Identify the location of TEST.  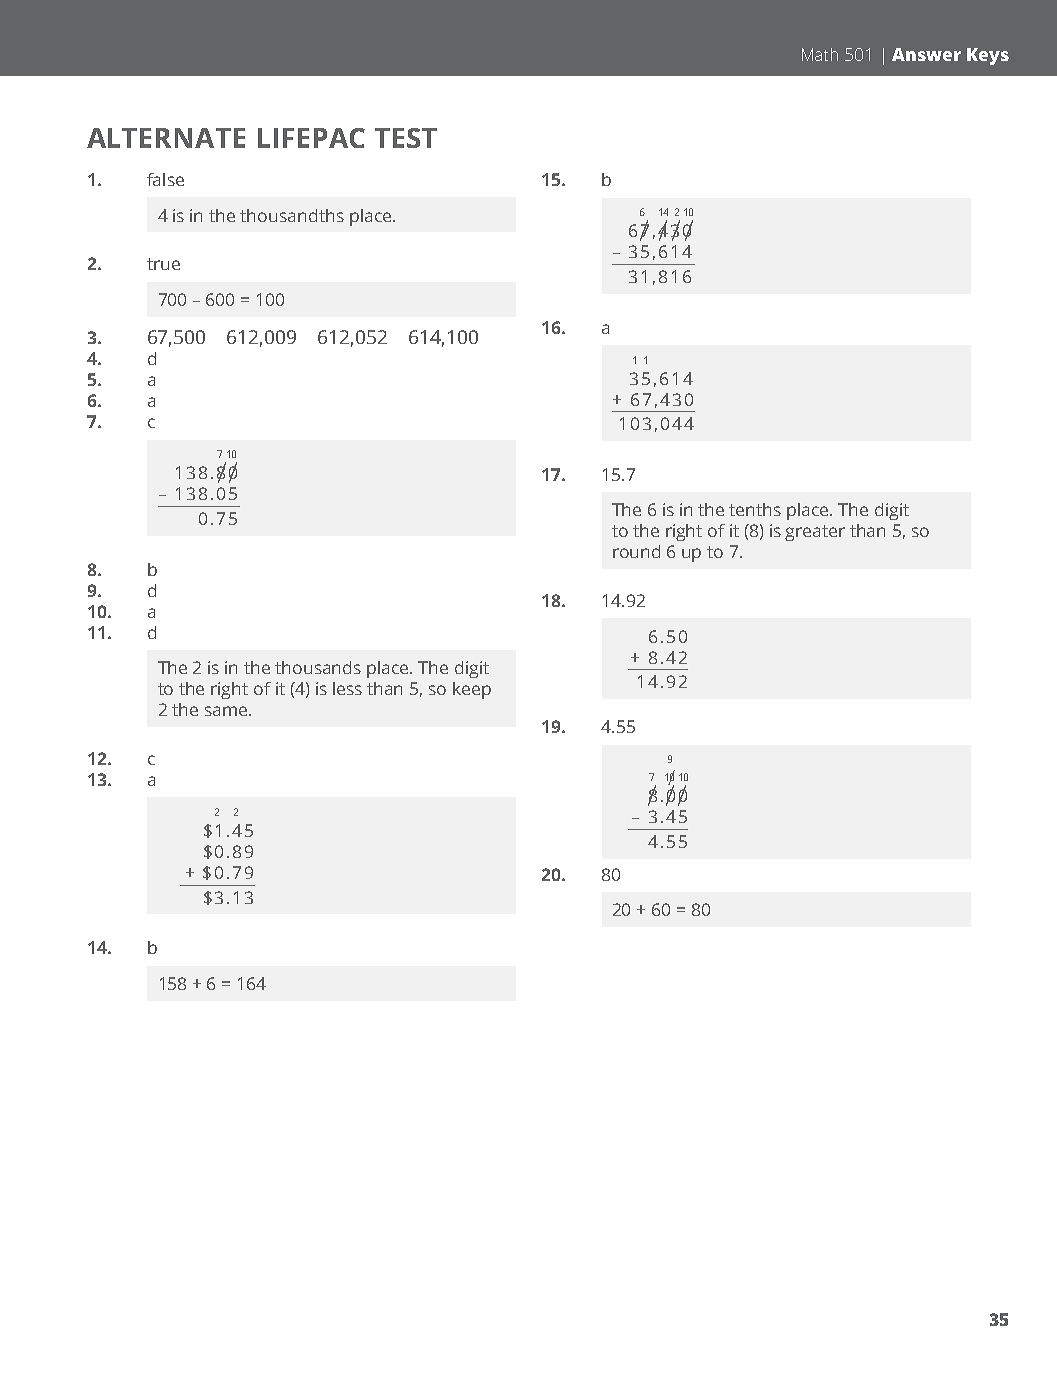
(406, 138).
